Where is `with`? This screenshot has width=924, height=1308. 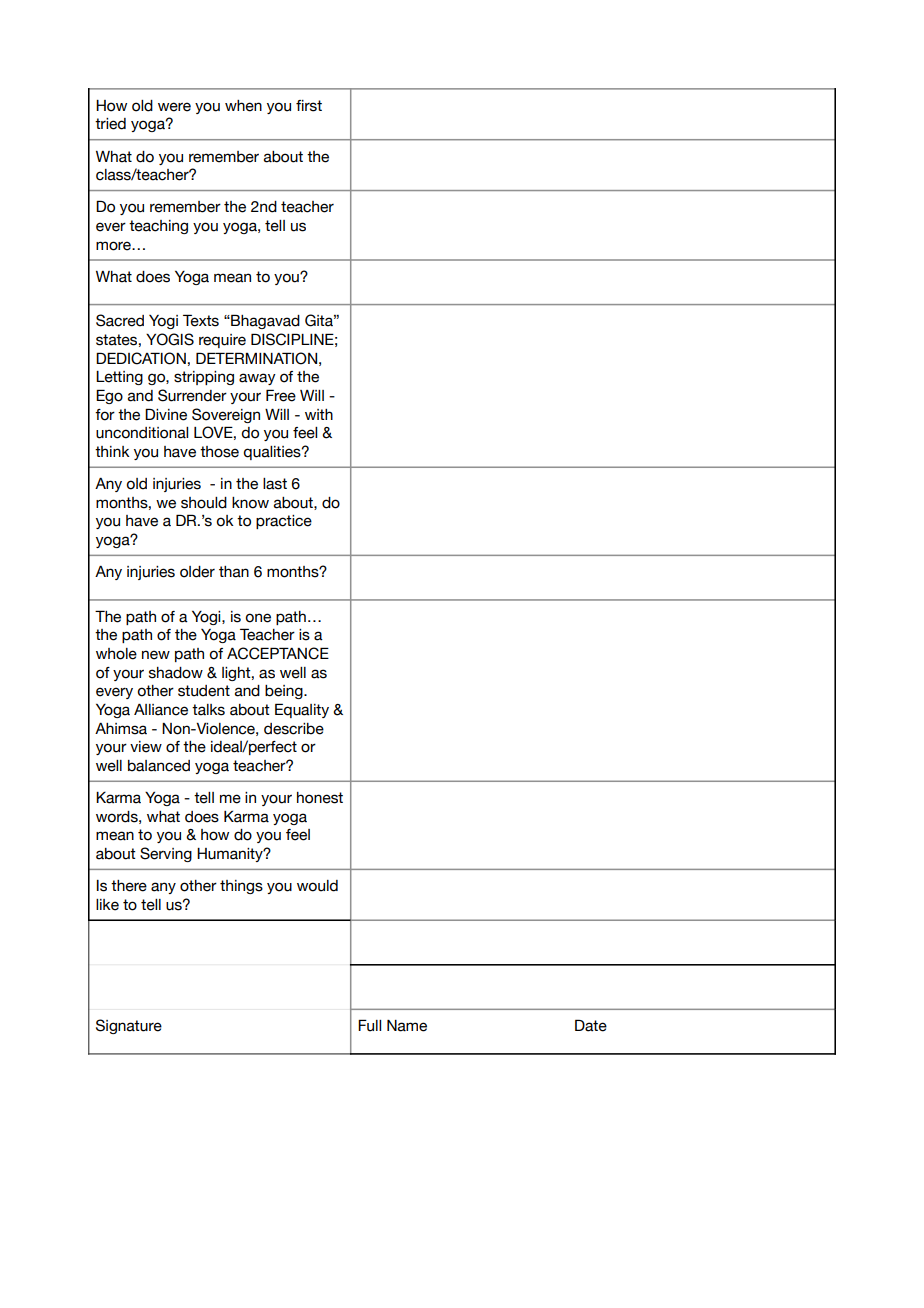 with is located at coordinates (319, 414).
